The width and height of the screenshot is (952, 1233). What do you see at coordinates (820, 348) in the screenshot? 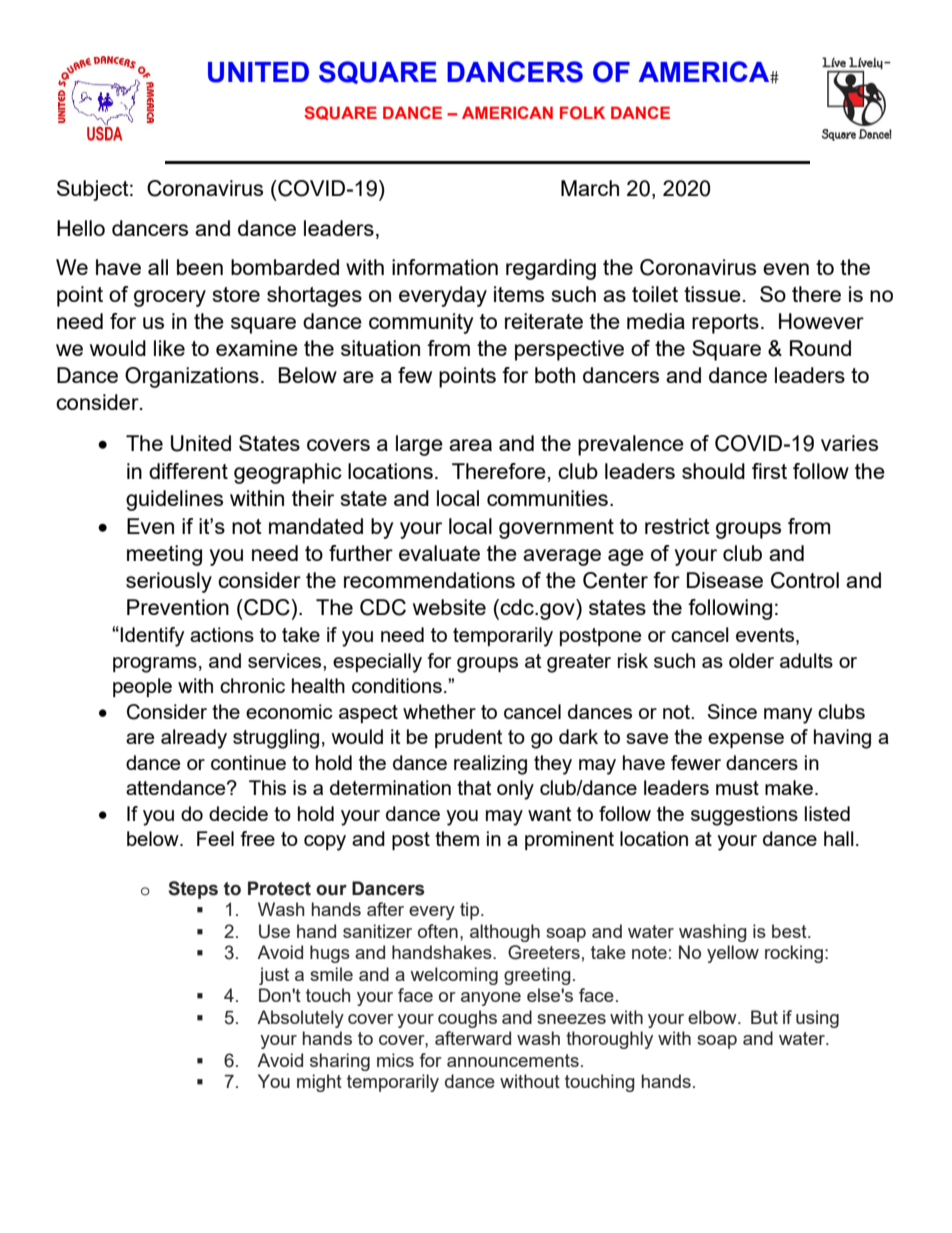
I see `Round` at bounding box center [820, 348].
